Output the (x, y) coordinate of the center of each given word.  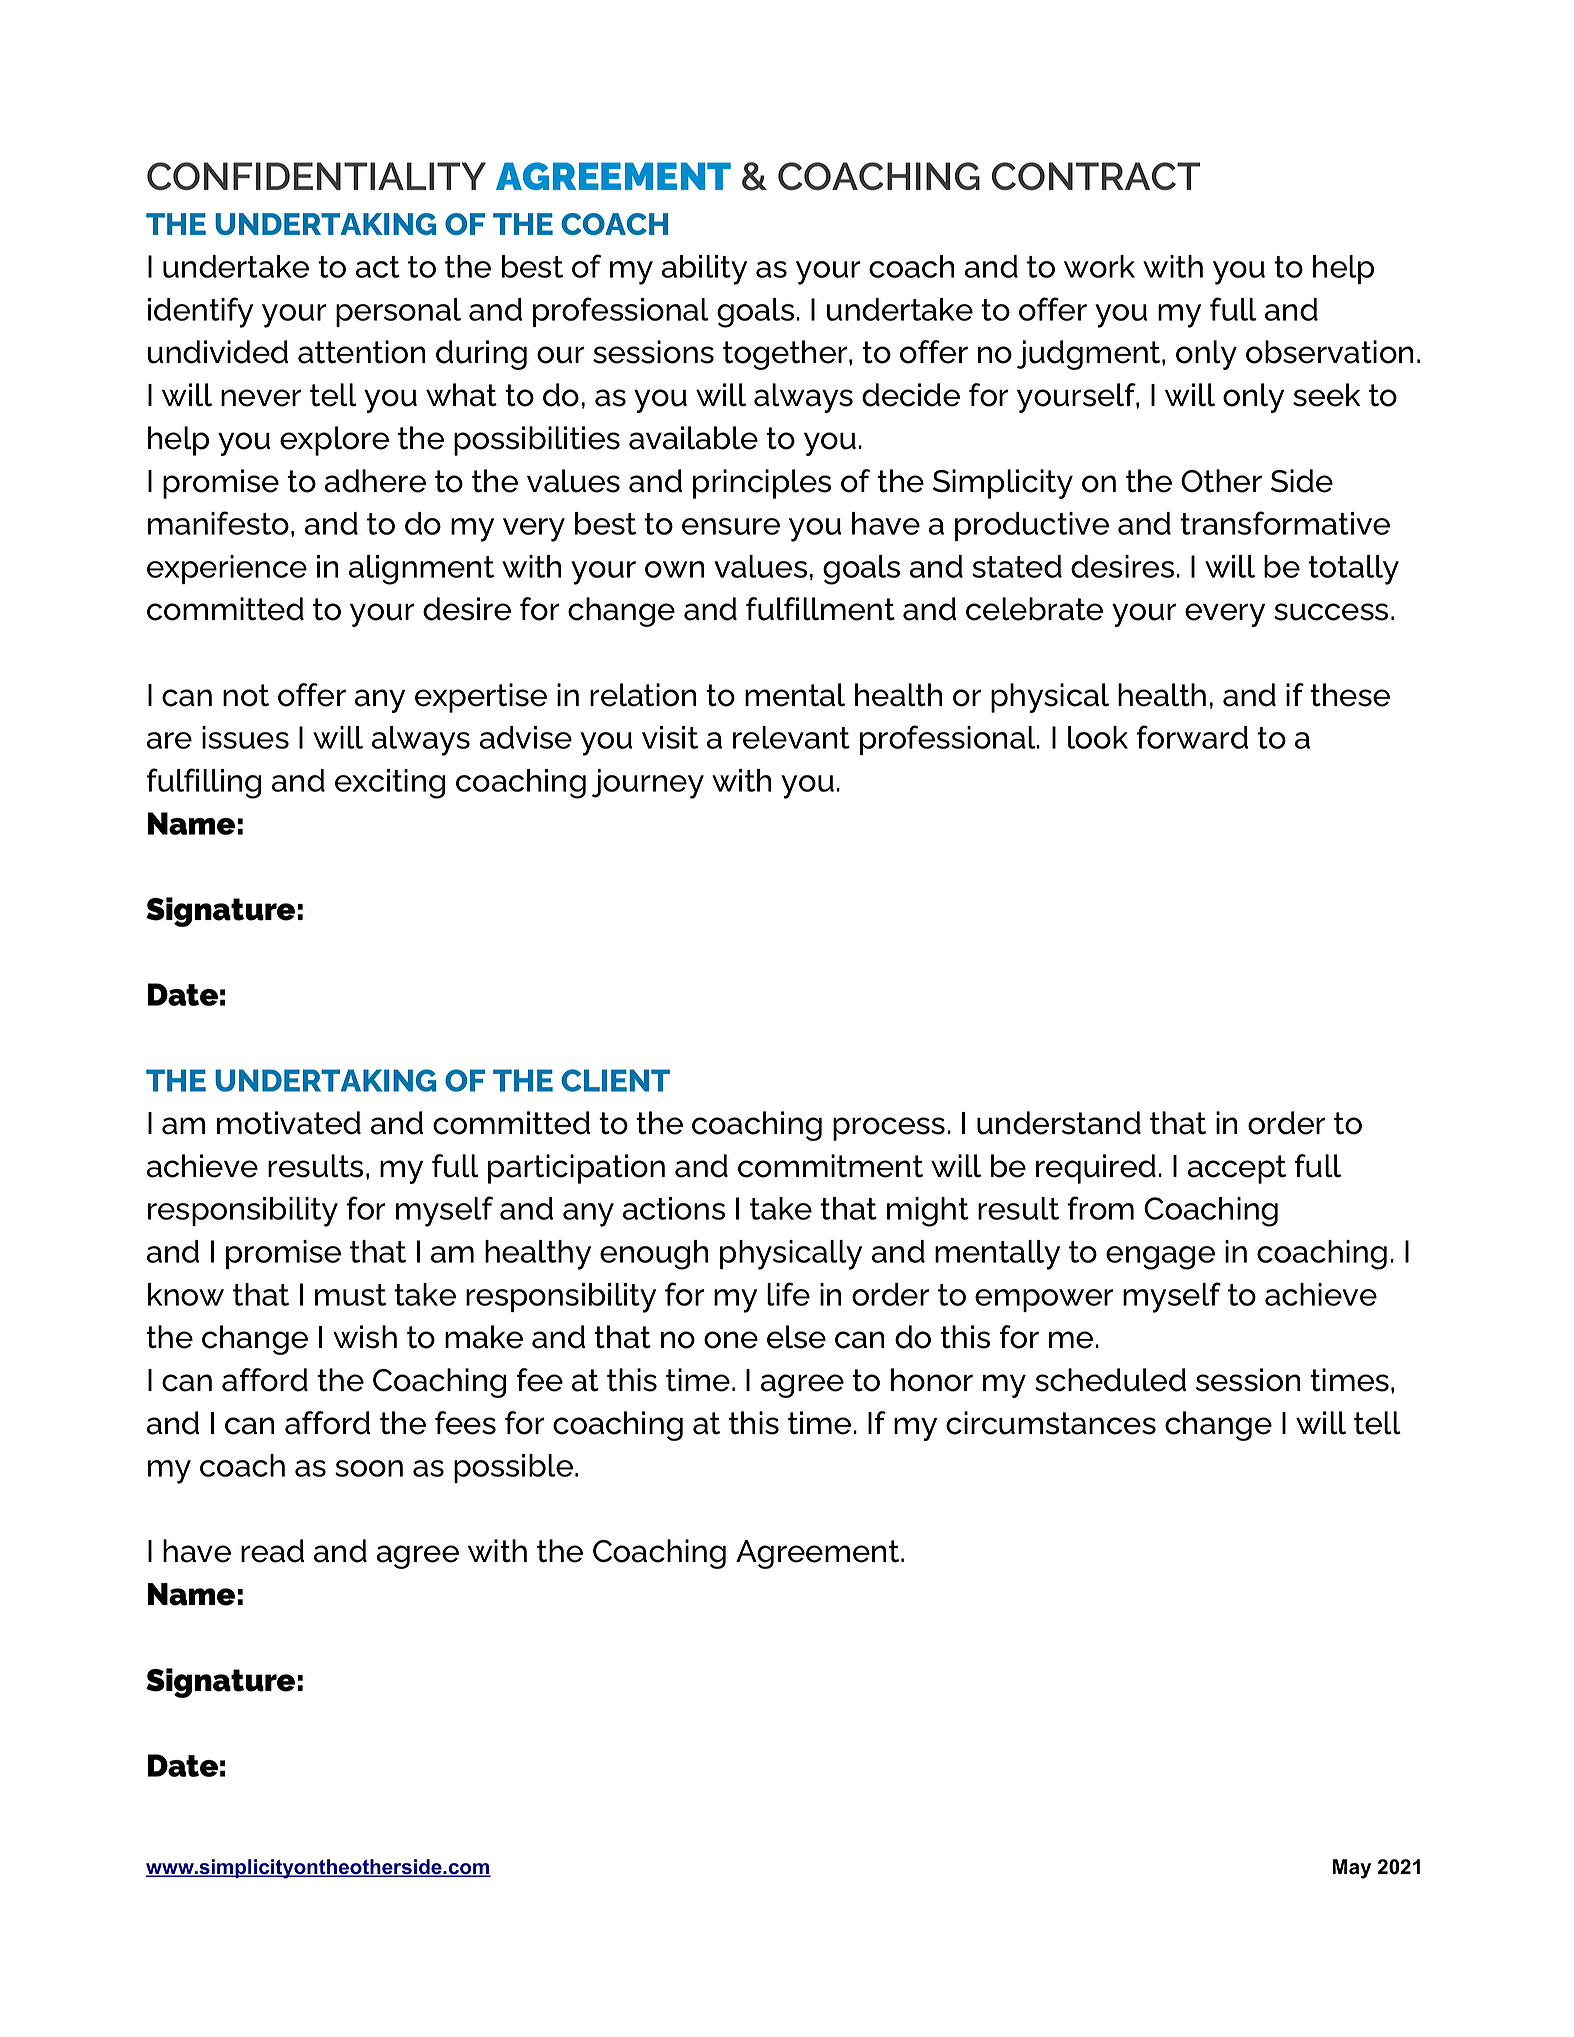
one (731, 1340)
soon (369, 1468)
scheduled (1110, 1380)
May (1351, 1869)
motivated (289, 1123)
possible (515, 1468)
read (272, 1551)
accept (1237, 1169)
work (1099, 266)
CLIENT (615, 1080)
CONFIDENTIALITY (316, 176)
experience (227, 569)
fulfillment (820, 609)
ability (704, 270)
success (1331, 612)
